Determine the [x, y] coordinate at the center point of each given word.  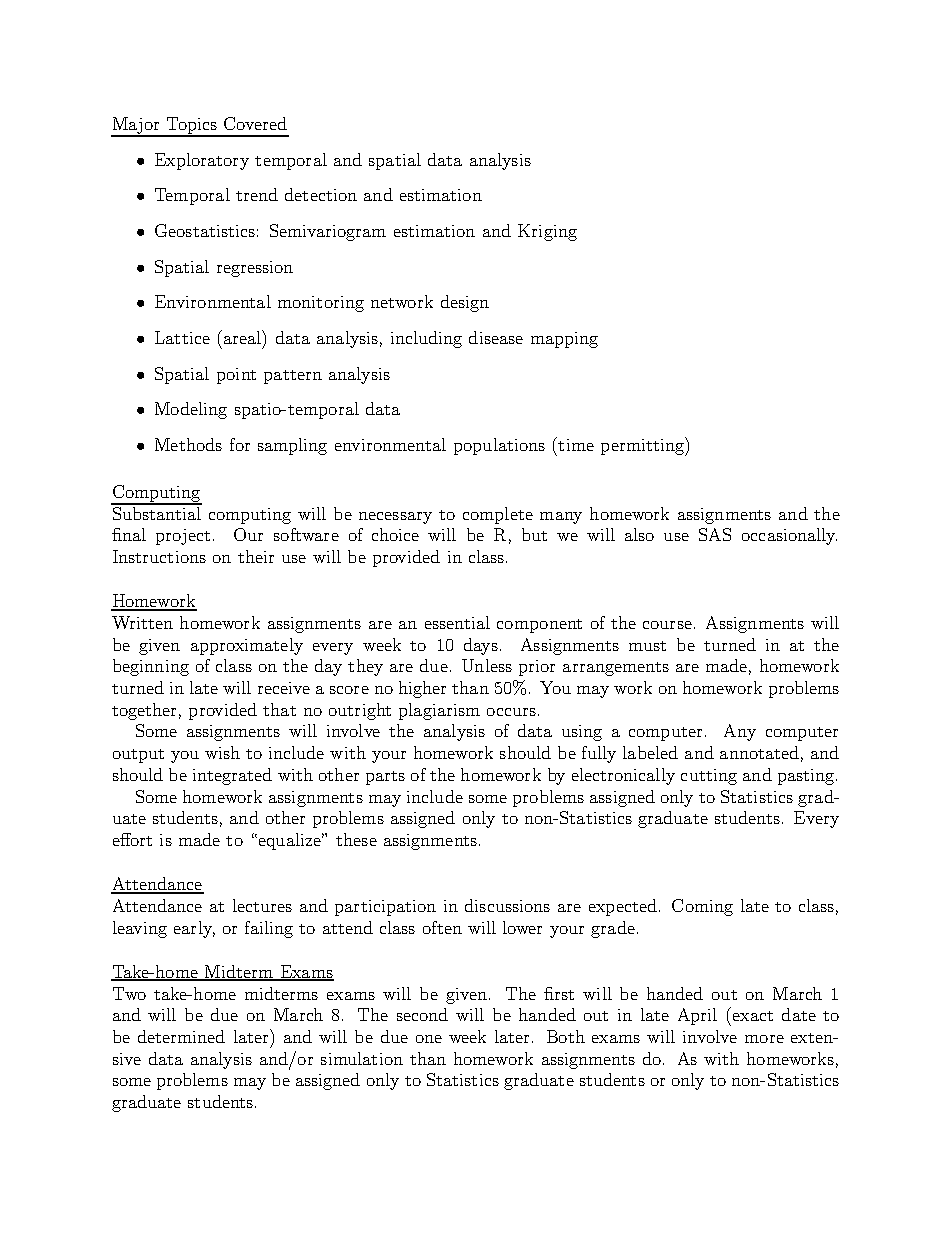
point [236, 376]
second [422, 1014]
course [667, 625]
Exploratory [202, 161]
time [576, 445]
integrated [232, 776]
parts [385, 778]
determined [181, 1036]
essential [457, 622]
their [256, 556]
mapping [564, 340]
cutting [709, 777]
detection [321, 194]
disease [496, 337]
